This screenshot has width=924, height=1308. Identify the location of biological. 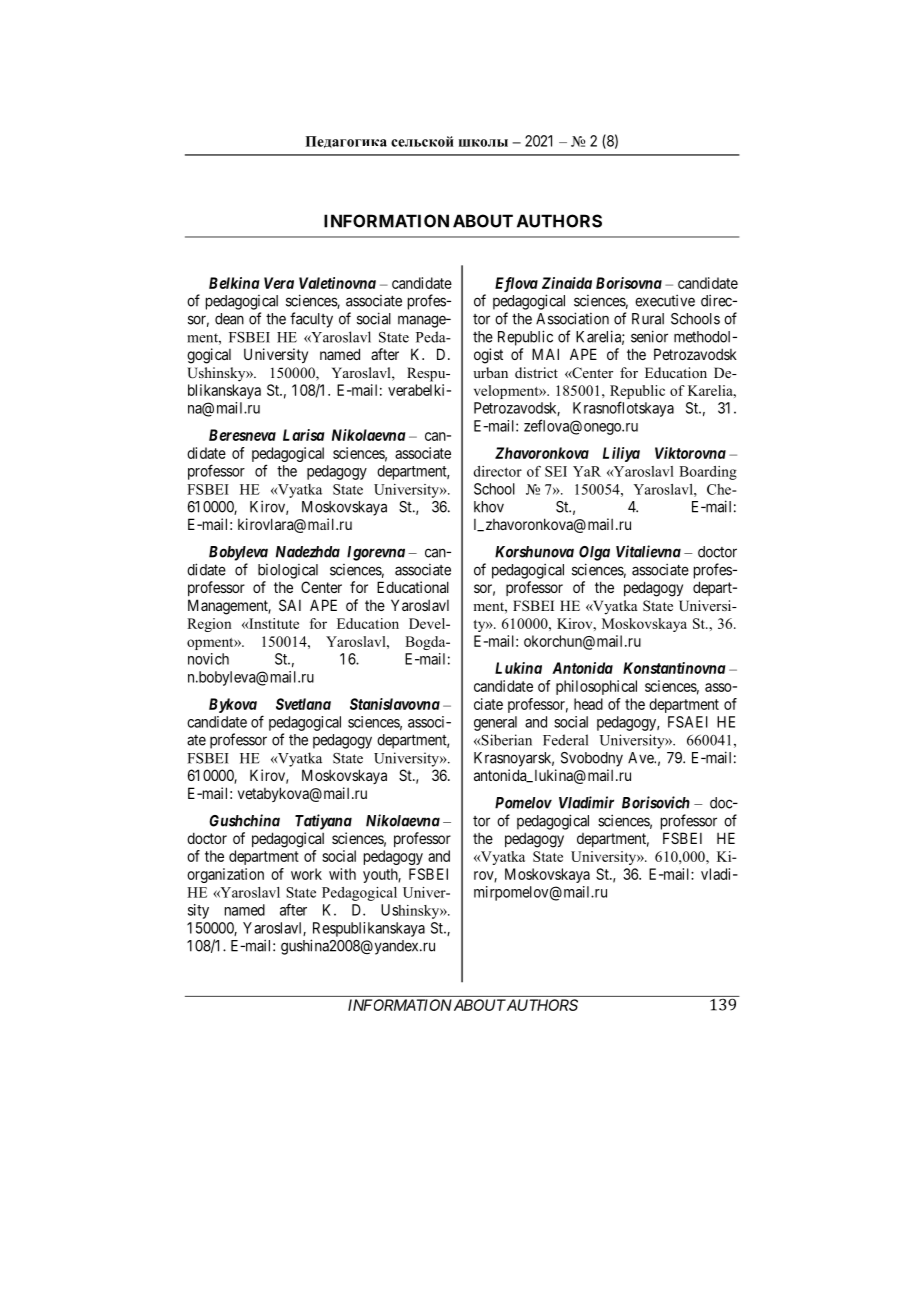
(288, 571).
